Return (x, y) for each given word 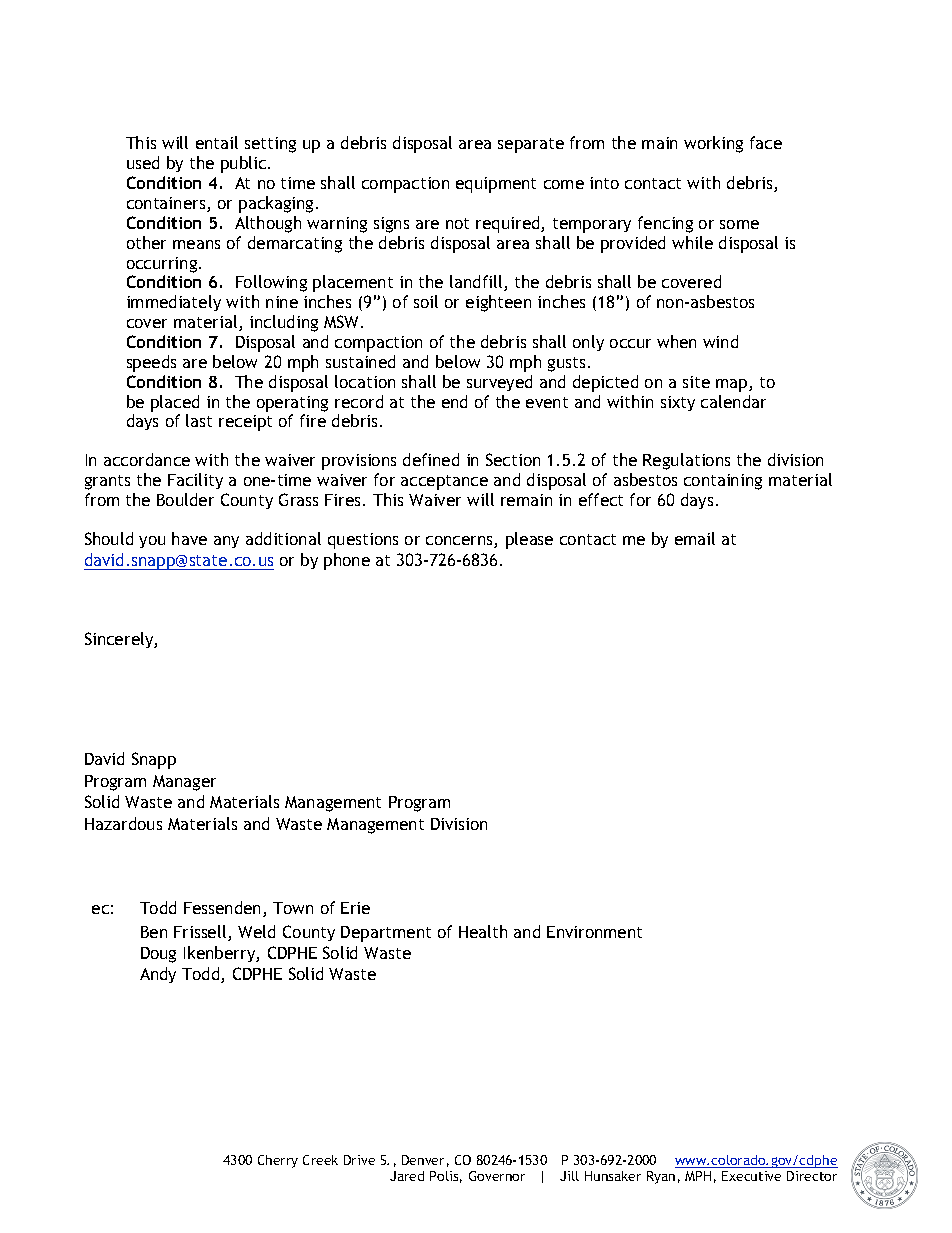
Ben (154, 932)
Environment (594, 932)
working (713, 144)
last (199, 420)
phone (347, 561)
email (695, 538)
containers (167, 204)
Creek (320, 1160)
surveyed (499, 383)
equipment (496, 185)
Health (483, 931)
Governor (497, 1176)
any (226, 542)
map (733, 385)
